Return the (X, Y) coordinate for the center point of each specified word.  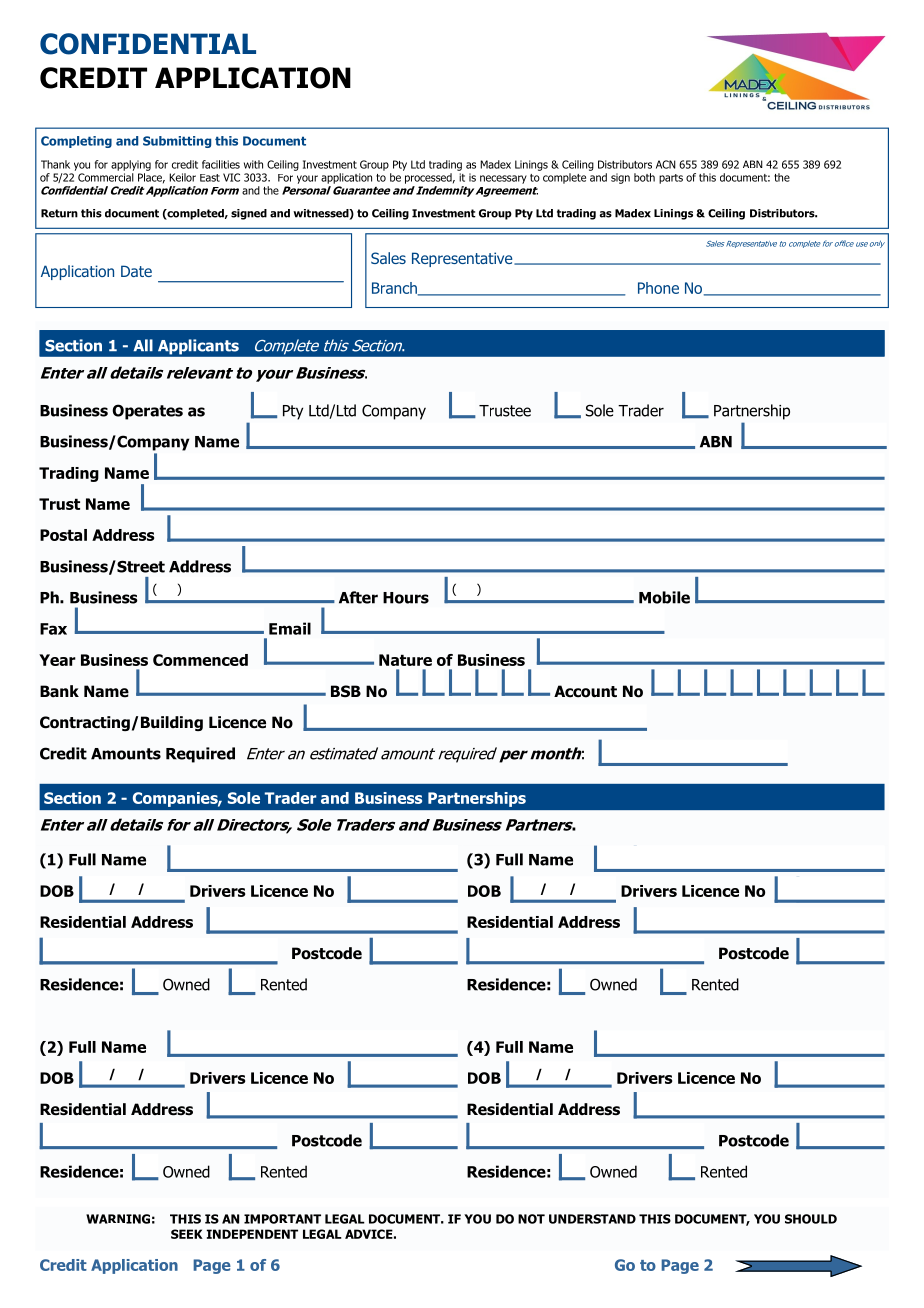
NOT (531, 1219)
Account (585, 691)
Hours (406, 598)
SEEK (187, 1234)
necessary (503, 179)
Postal (63, 535)
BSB (346, 691)
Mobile (664, 597)
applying (131, 165)
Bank (59, 691)
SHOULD (811, 1219)
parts (671, 179)
